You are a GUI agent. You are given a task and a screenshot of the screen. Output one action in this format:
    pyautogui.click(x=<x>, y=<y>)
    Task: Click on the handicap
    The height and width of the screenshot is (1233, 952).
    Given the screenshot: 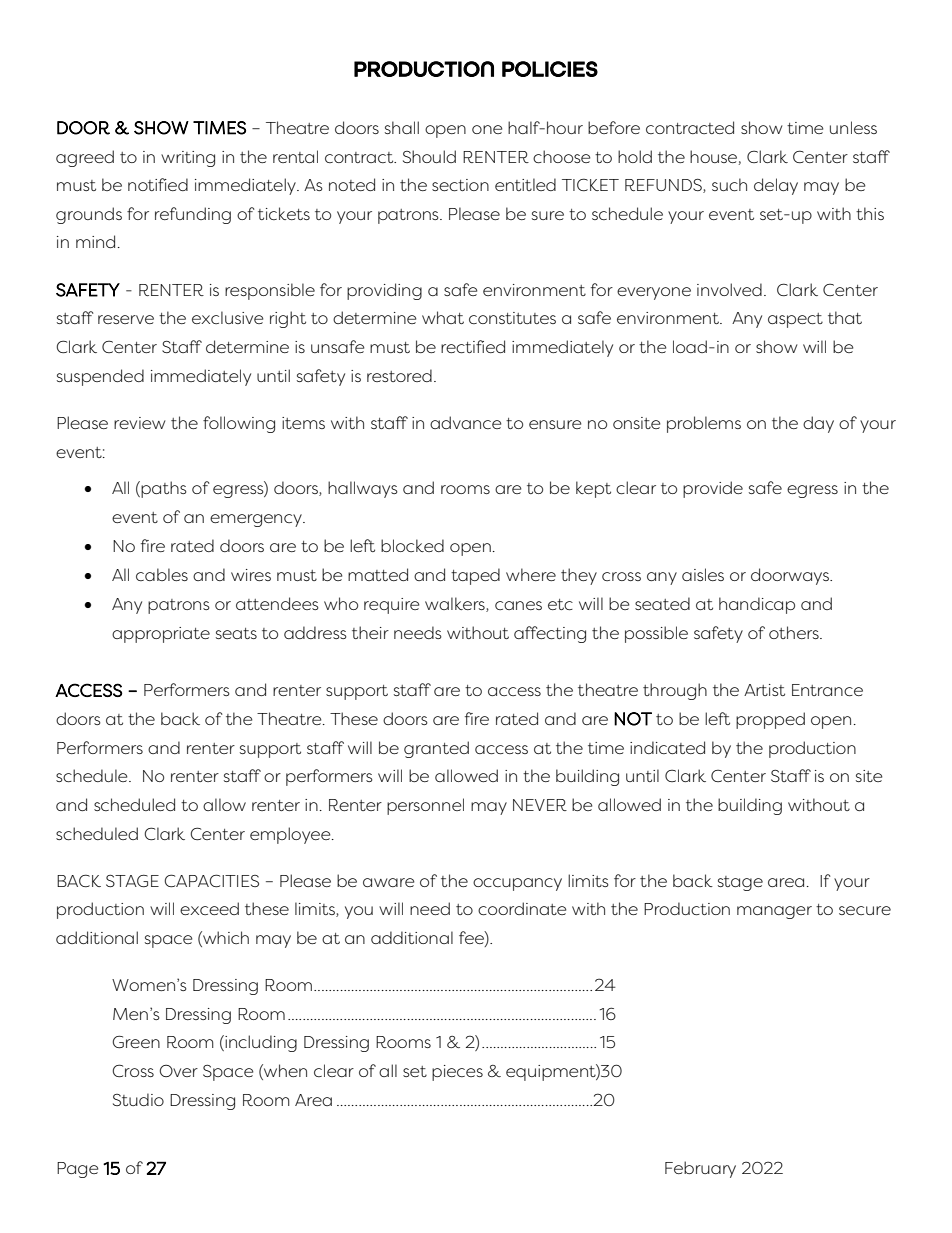 What is the action you would take?
    pyautogui.click(x=757, y=605)
